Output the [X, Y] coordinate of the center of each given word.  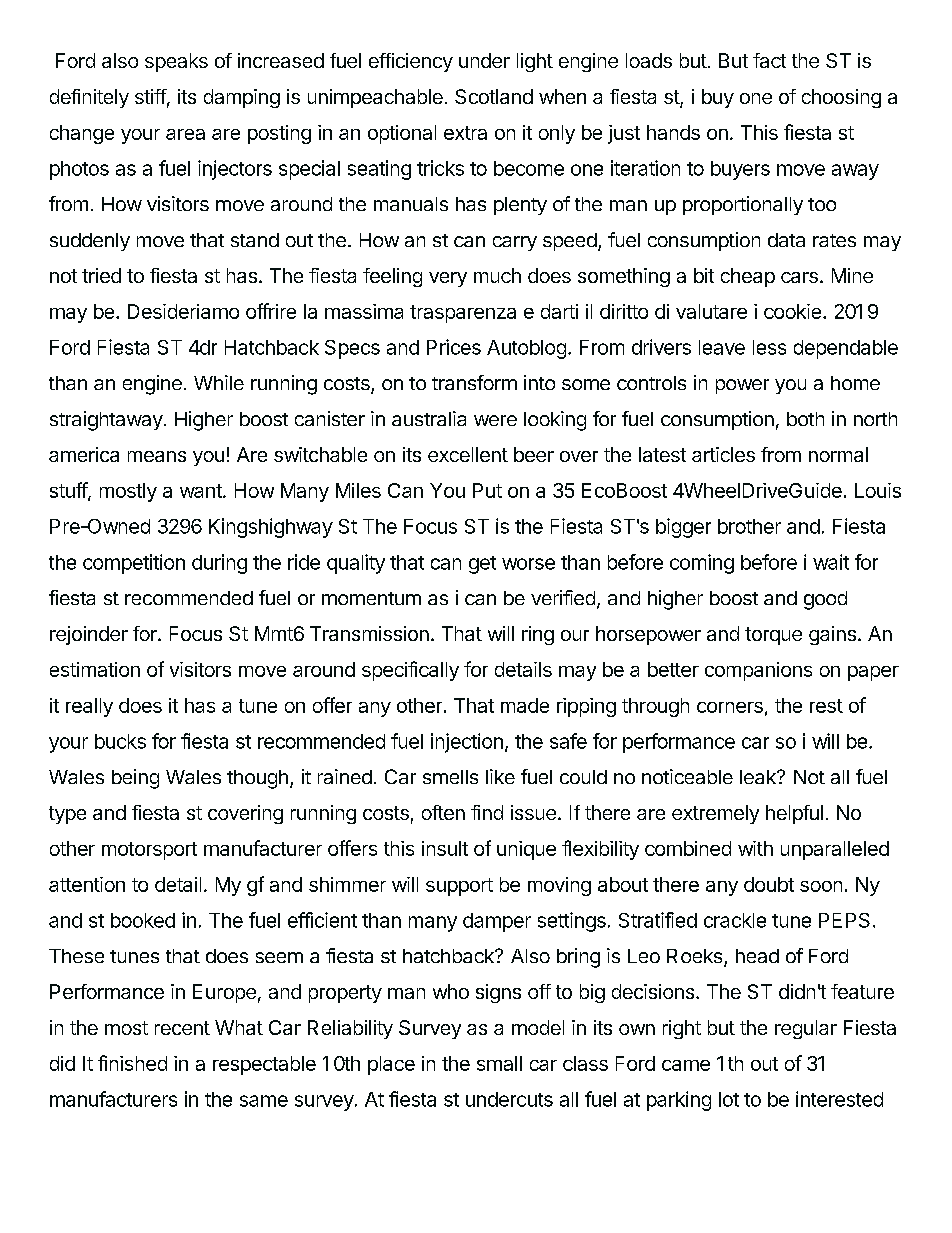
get [482, 565]
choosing [841, 98]
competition [134, 564]
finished [132, 1063]
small [499, 1063]
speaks [176, 62]
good [825, 600]
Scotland [494, 96]
